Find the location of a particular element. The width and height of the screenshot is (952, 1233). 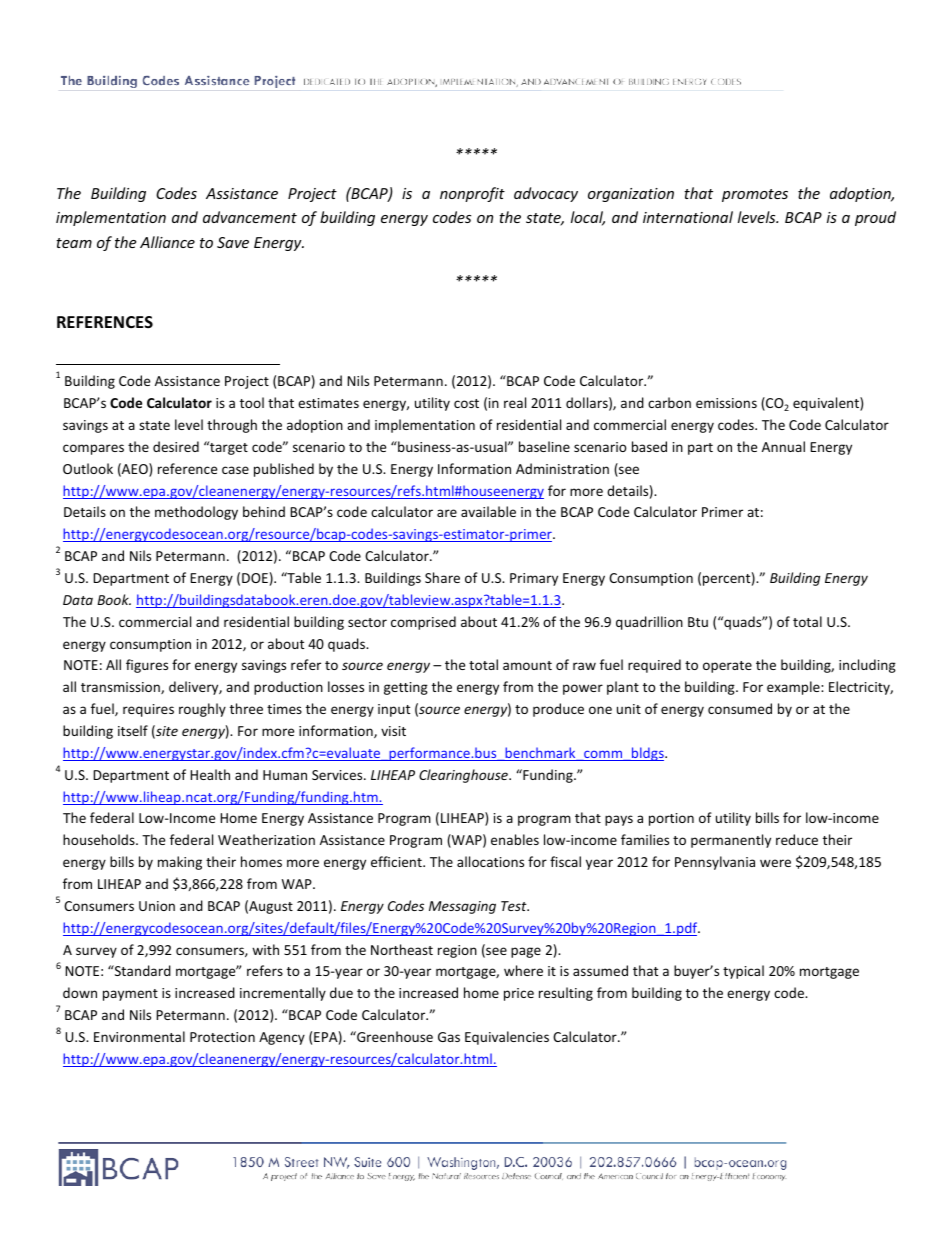

typical is located at coordinates (743, 972).
